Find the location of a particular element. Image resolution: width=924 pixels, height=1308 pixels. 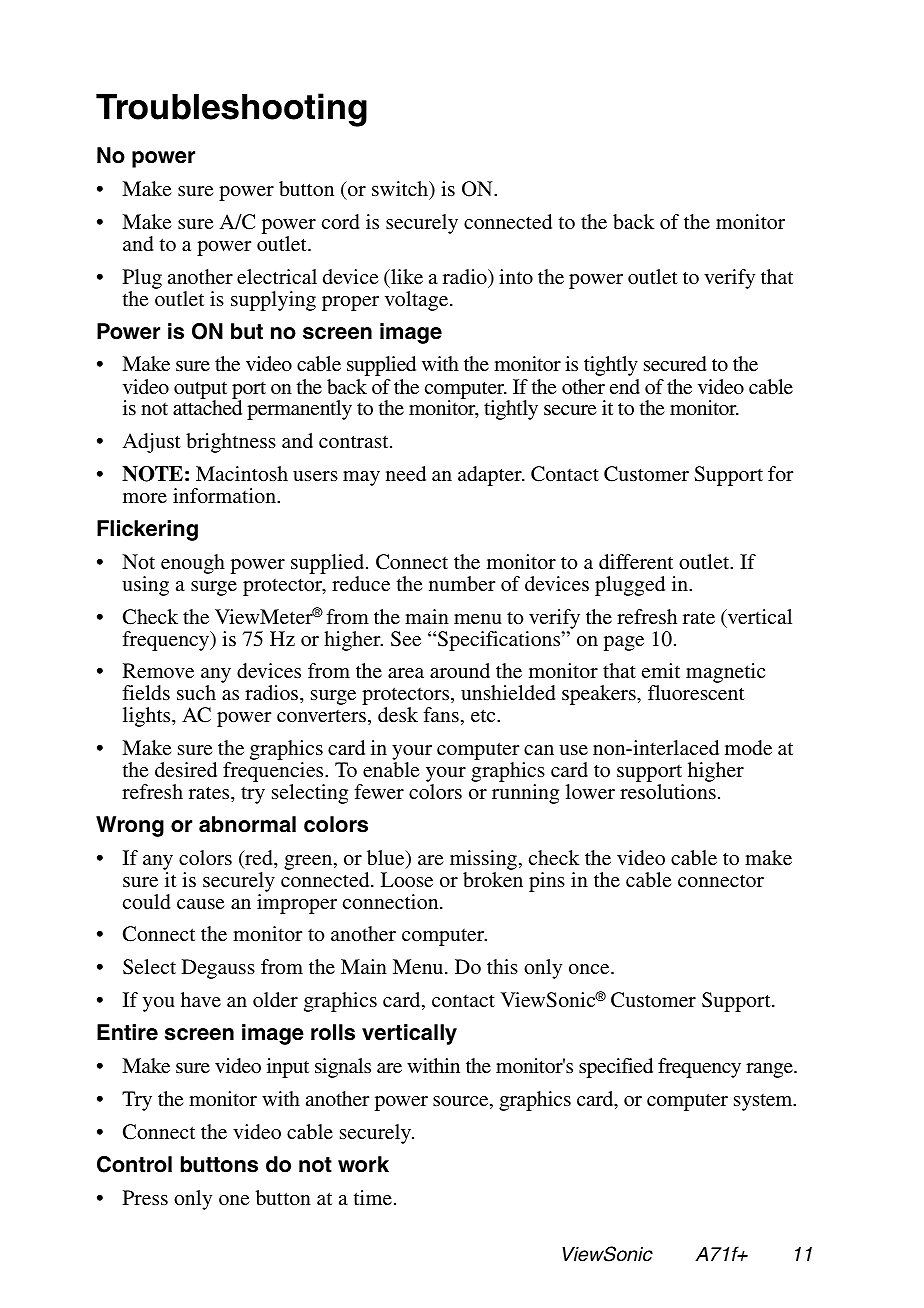

switch is located at coordinates (401, 190).
